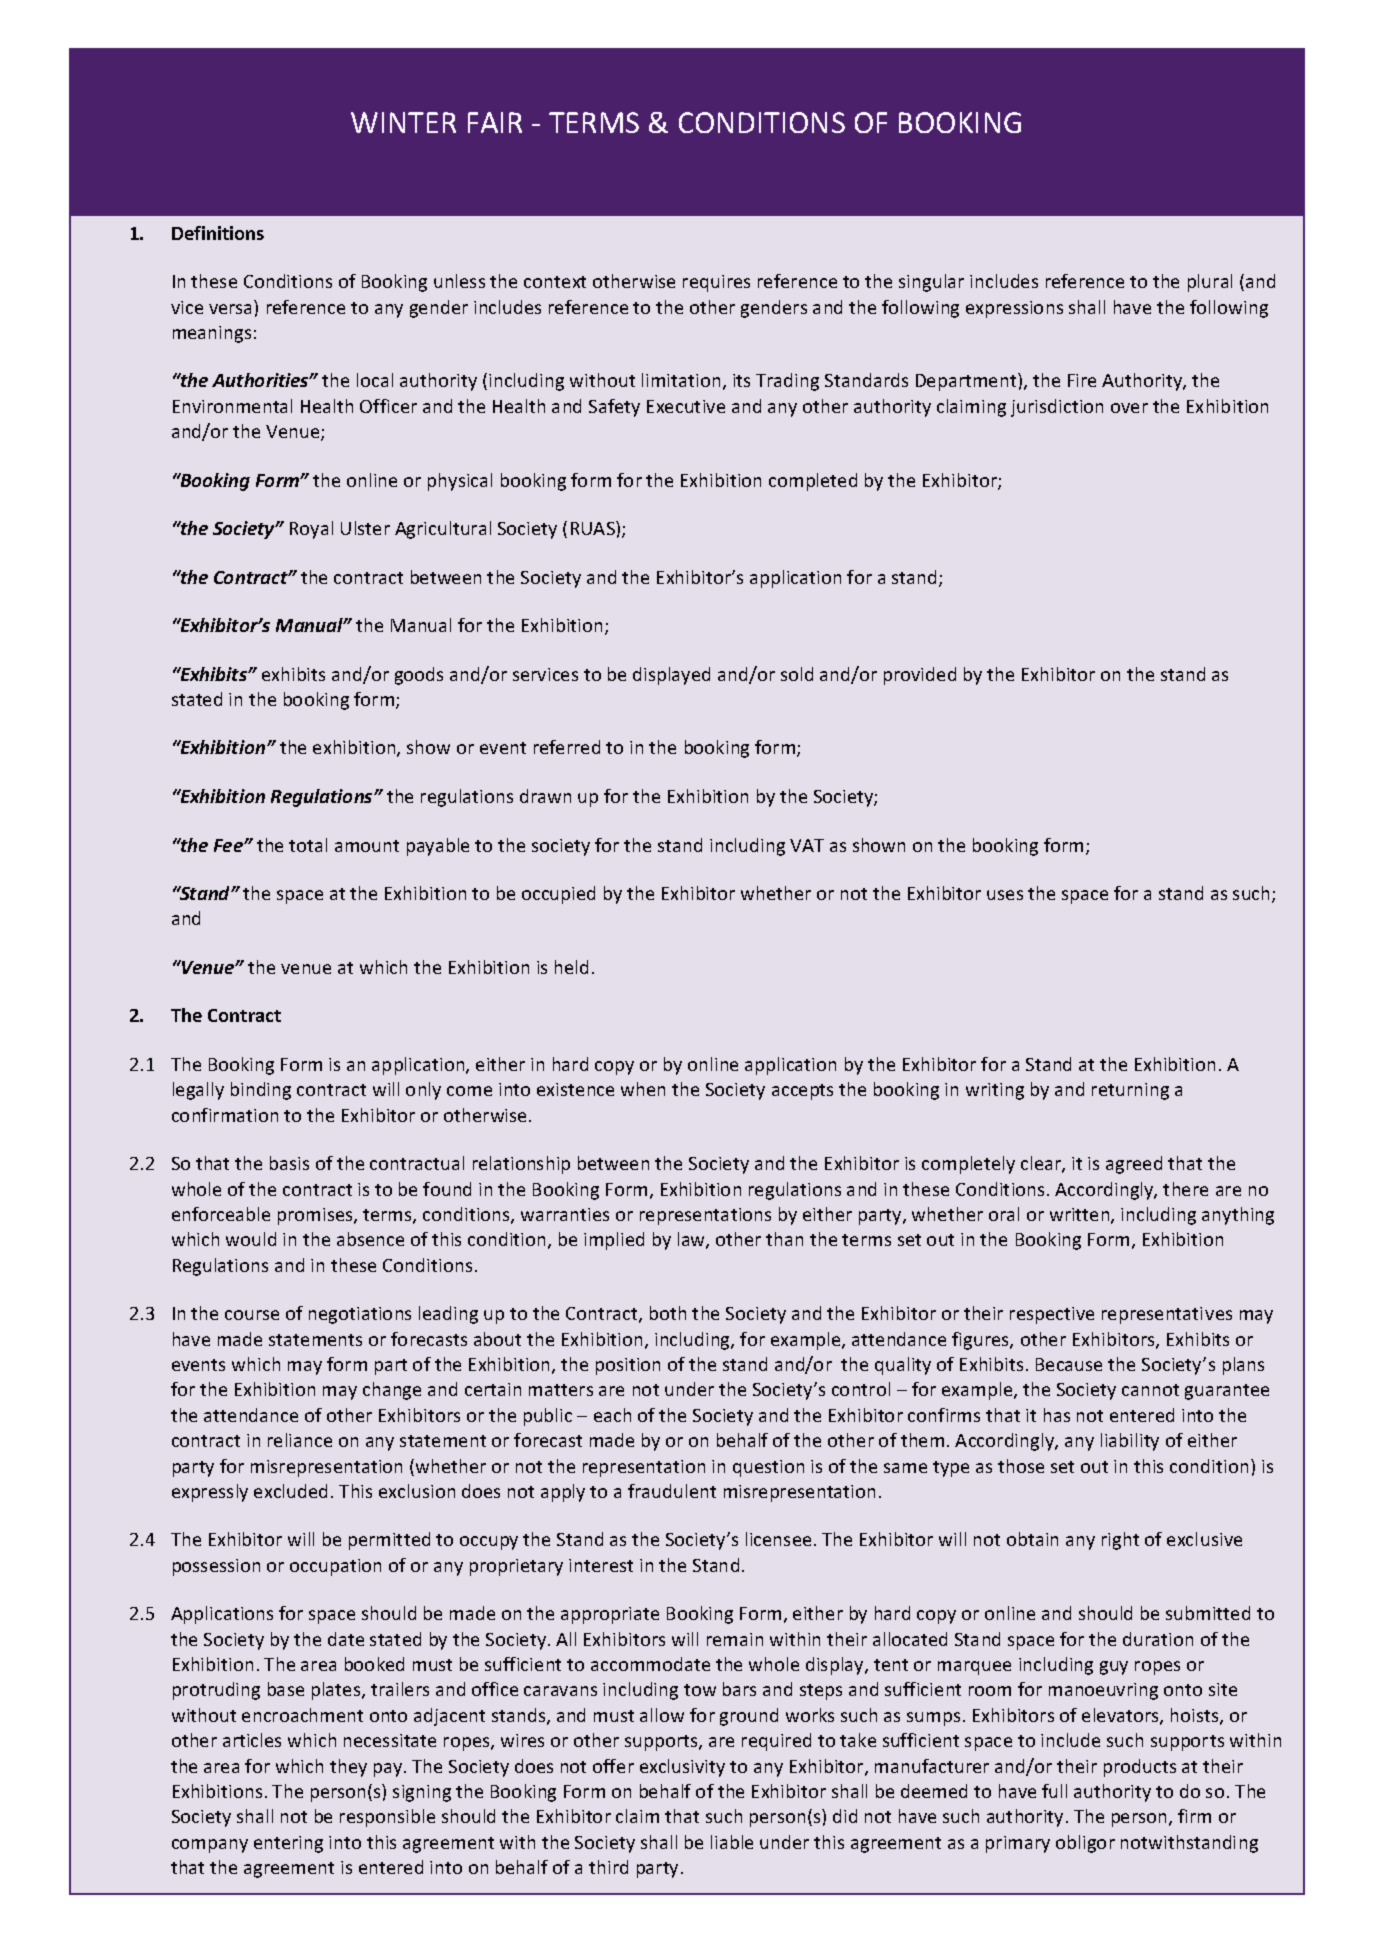  Describe the element at coordinates (716, 283) in the image. I see `requires` at that location.
